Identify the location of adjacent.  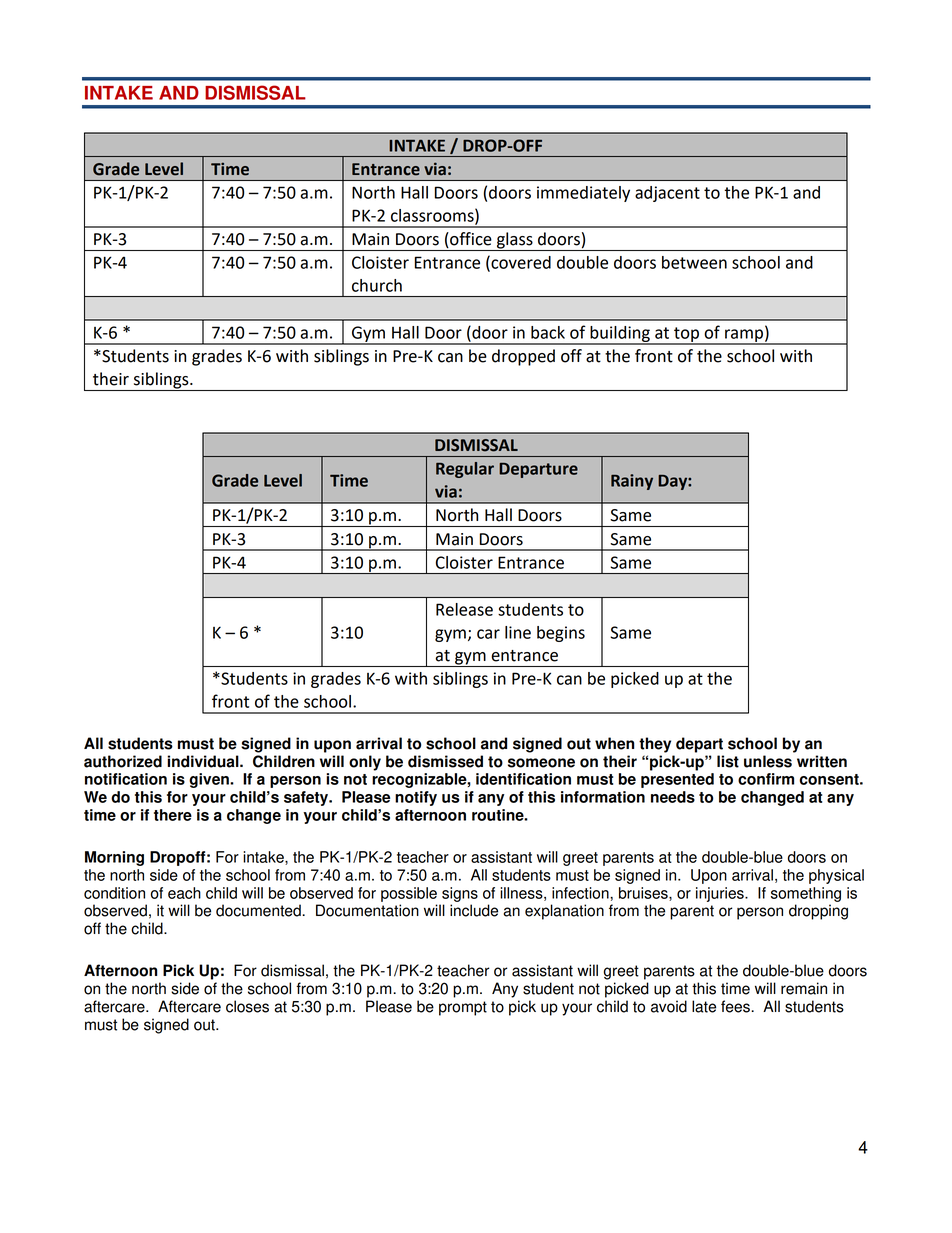
(667, 194).
